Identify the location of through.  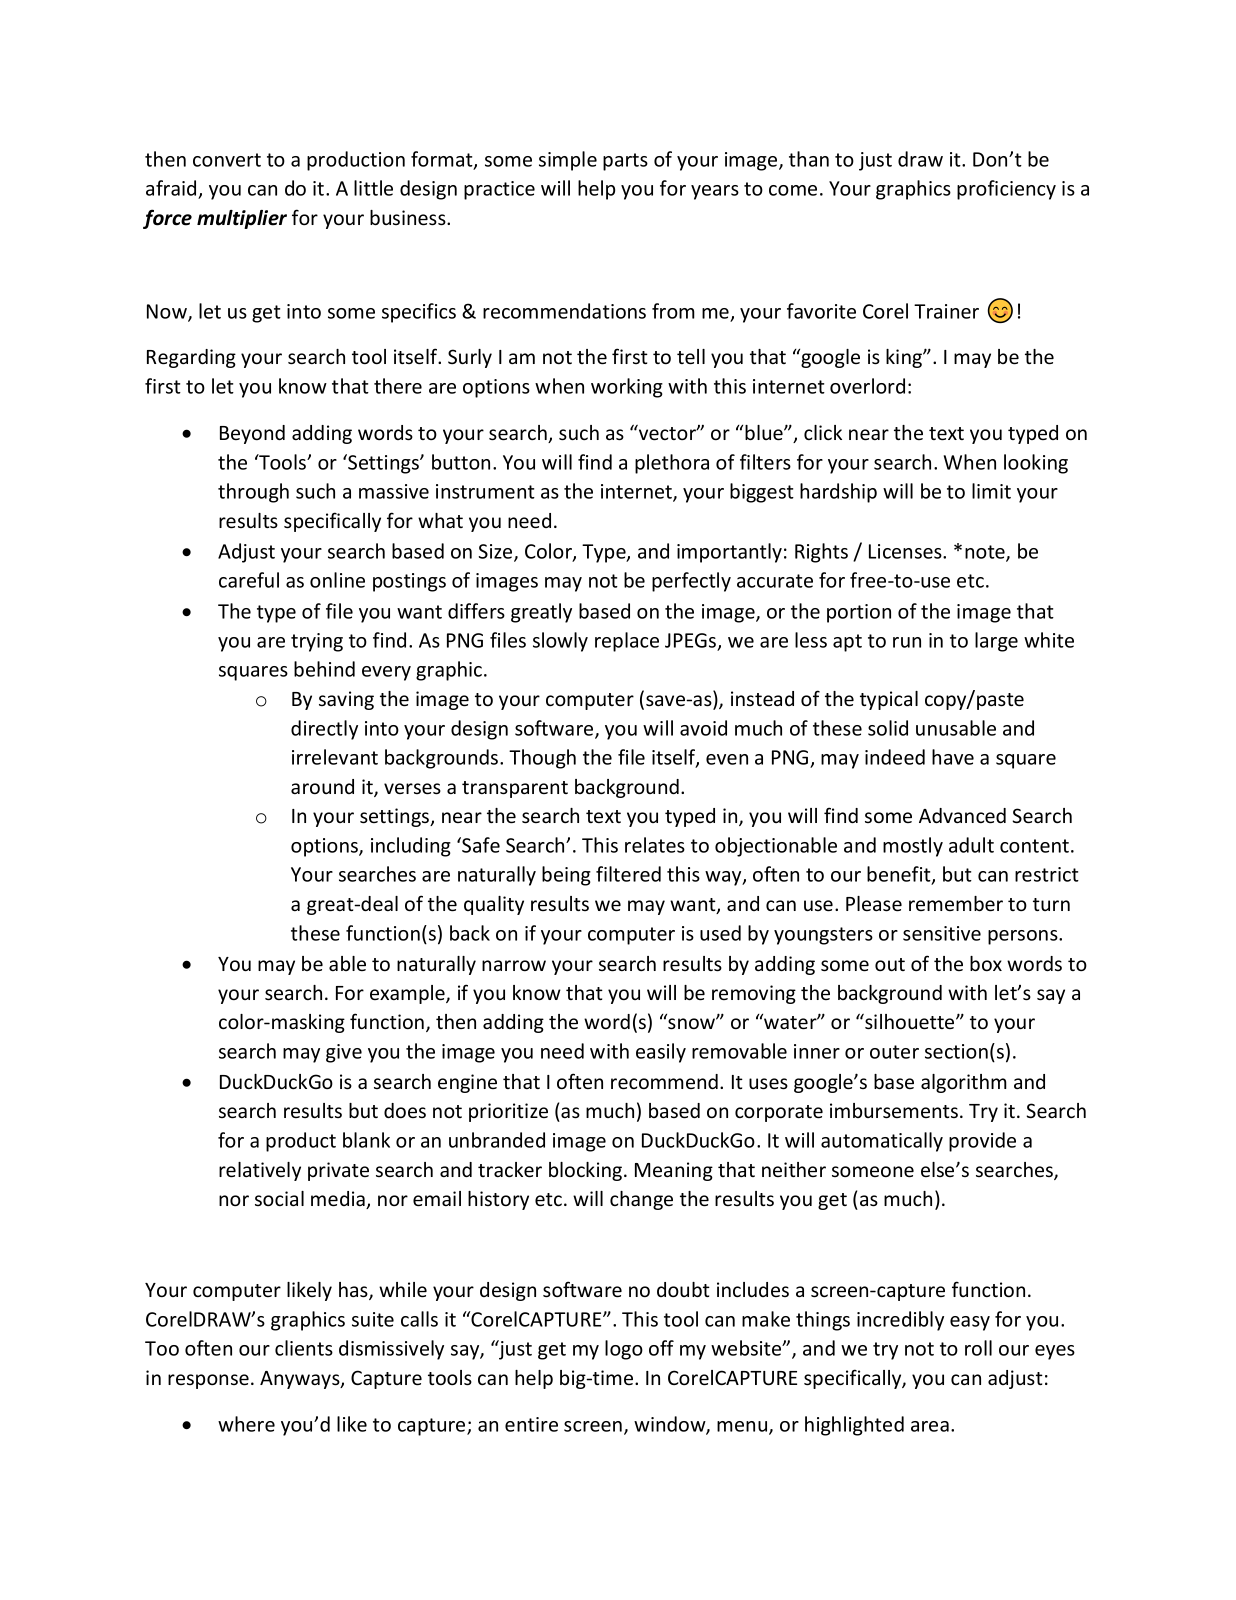
(253, 493).
